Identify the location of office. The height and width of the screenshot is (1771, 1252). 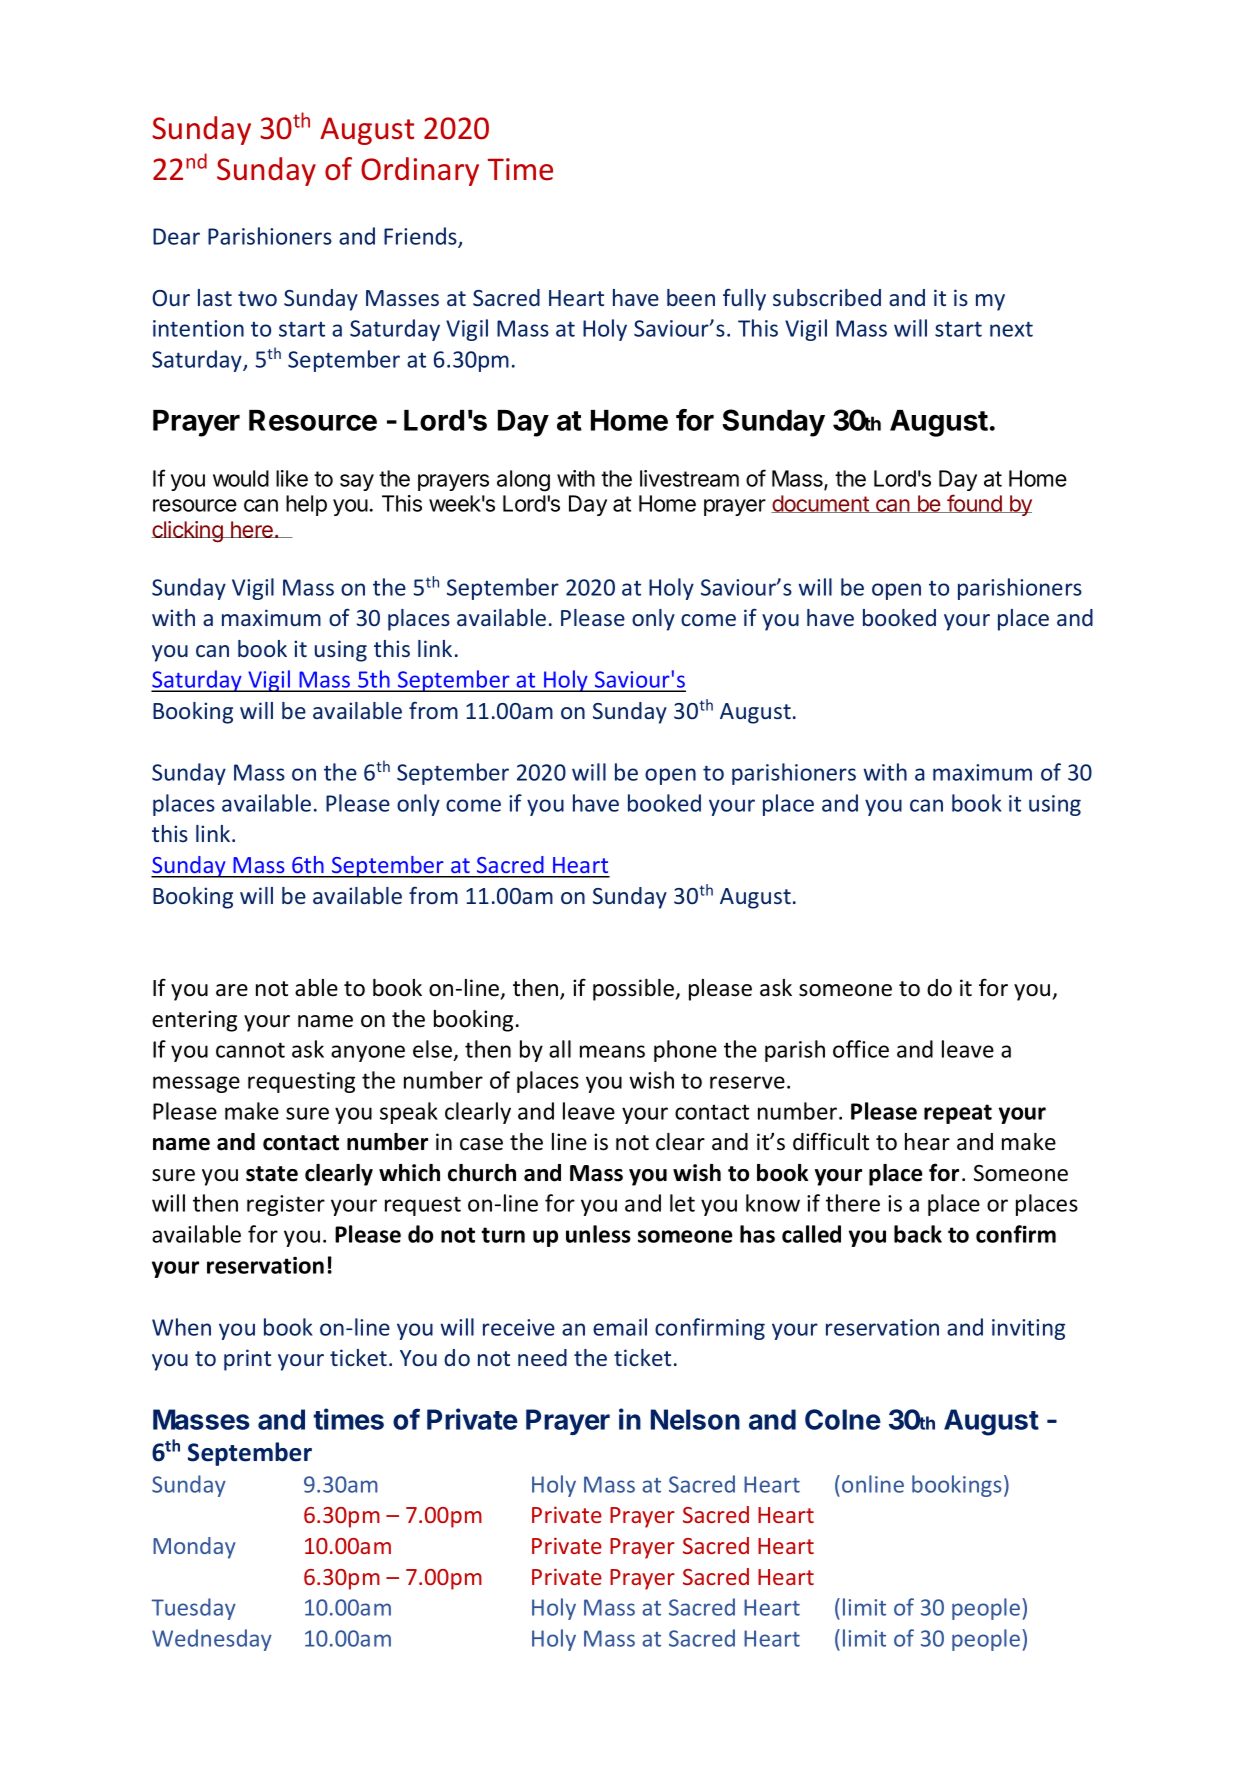
(861, 1049).
